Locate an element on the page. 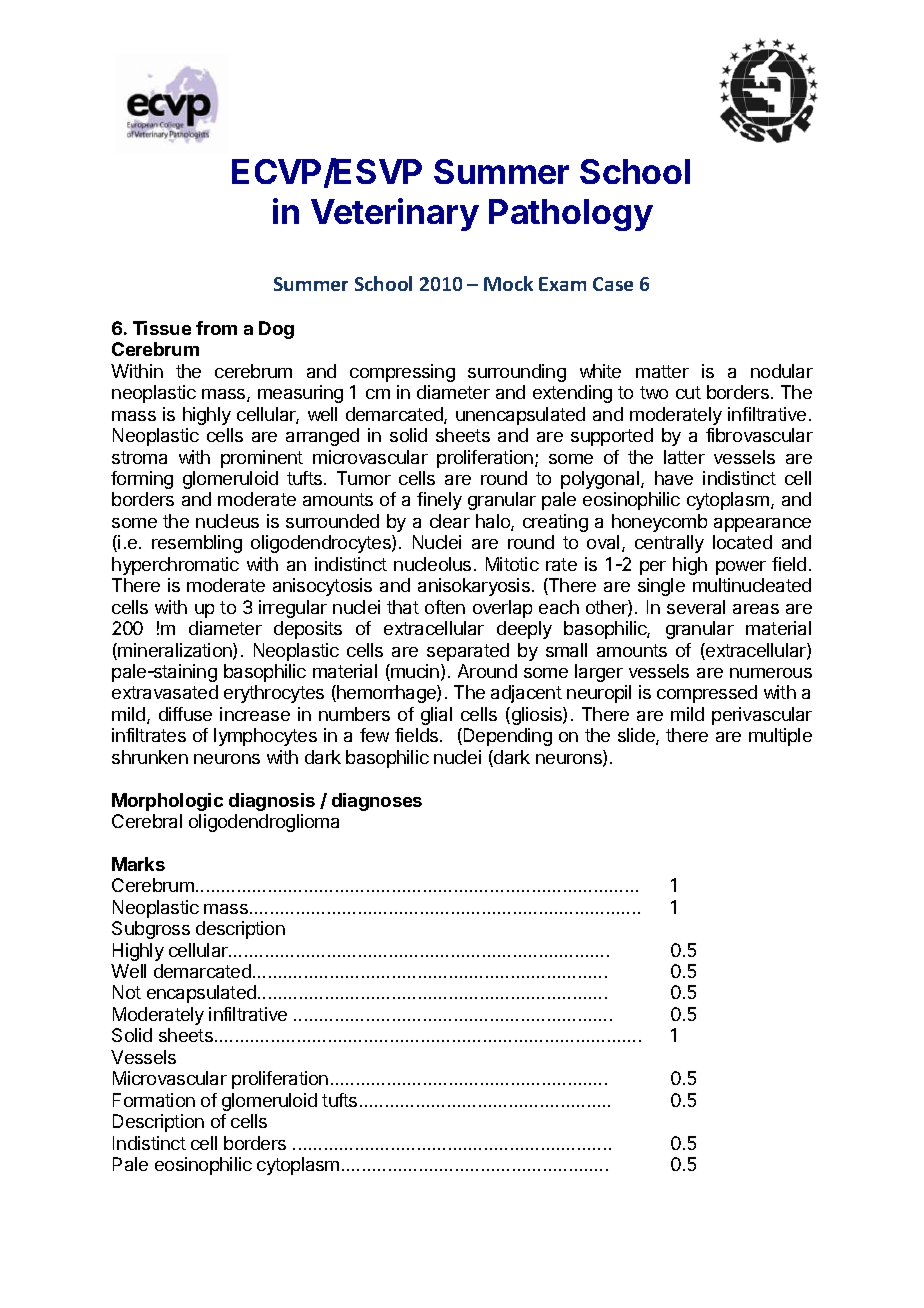 Image resolution: width=924 pixels, height=1308 pixels. from is located at coordinates (216, 328).
